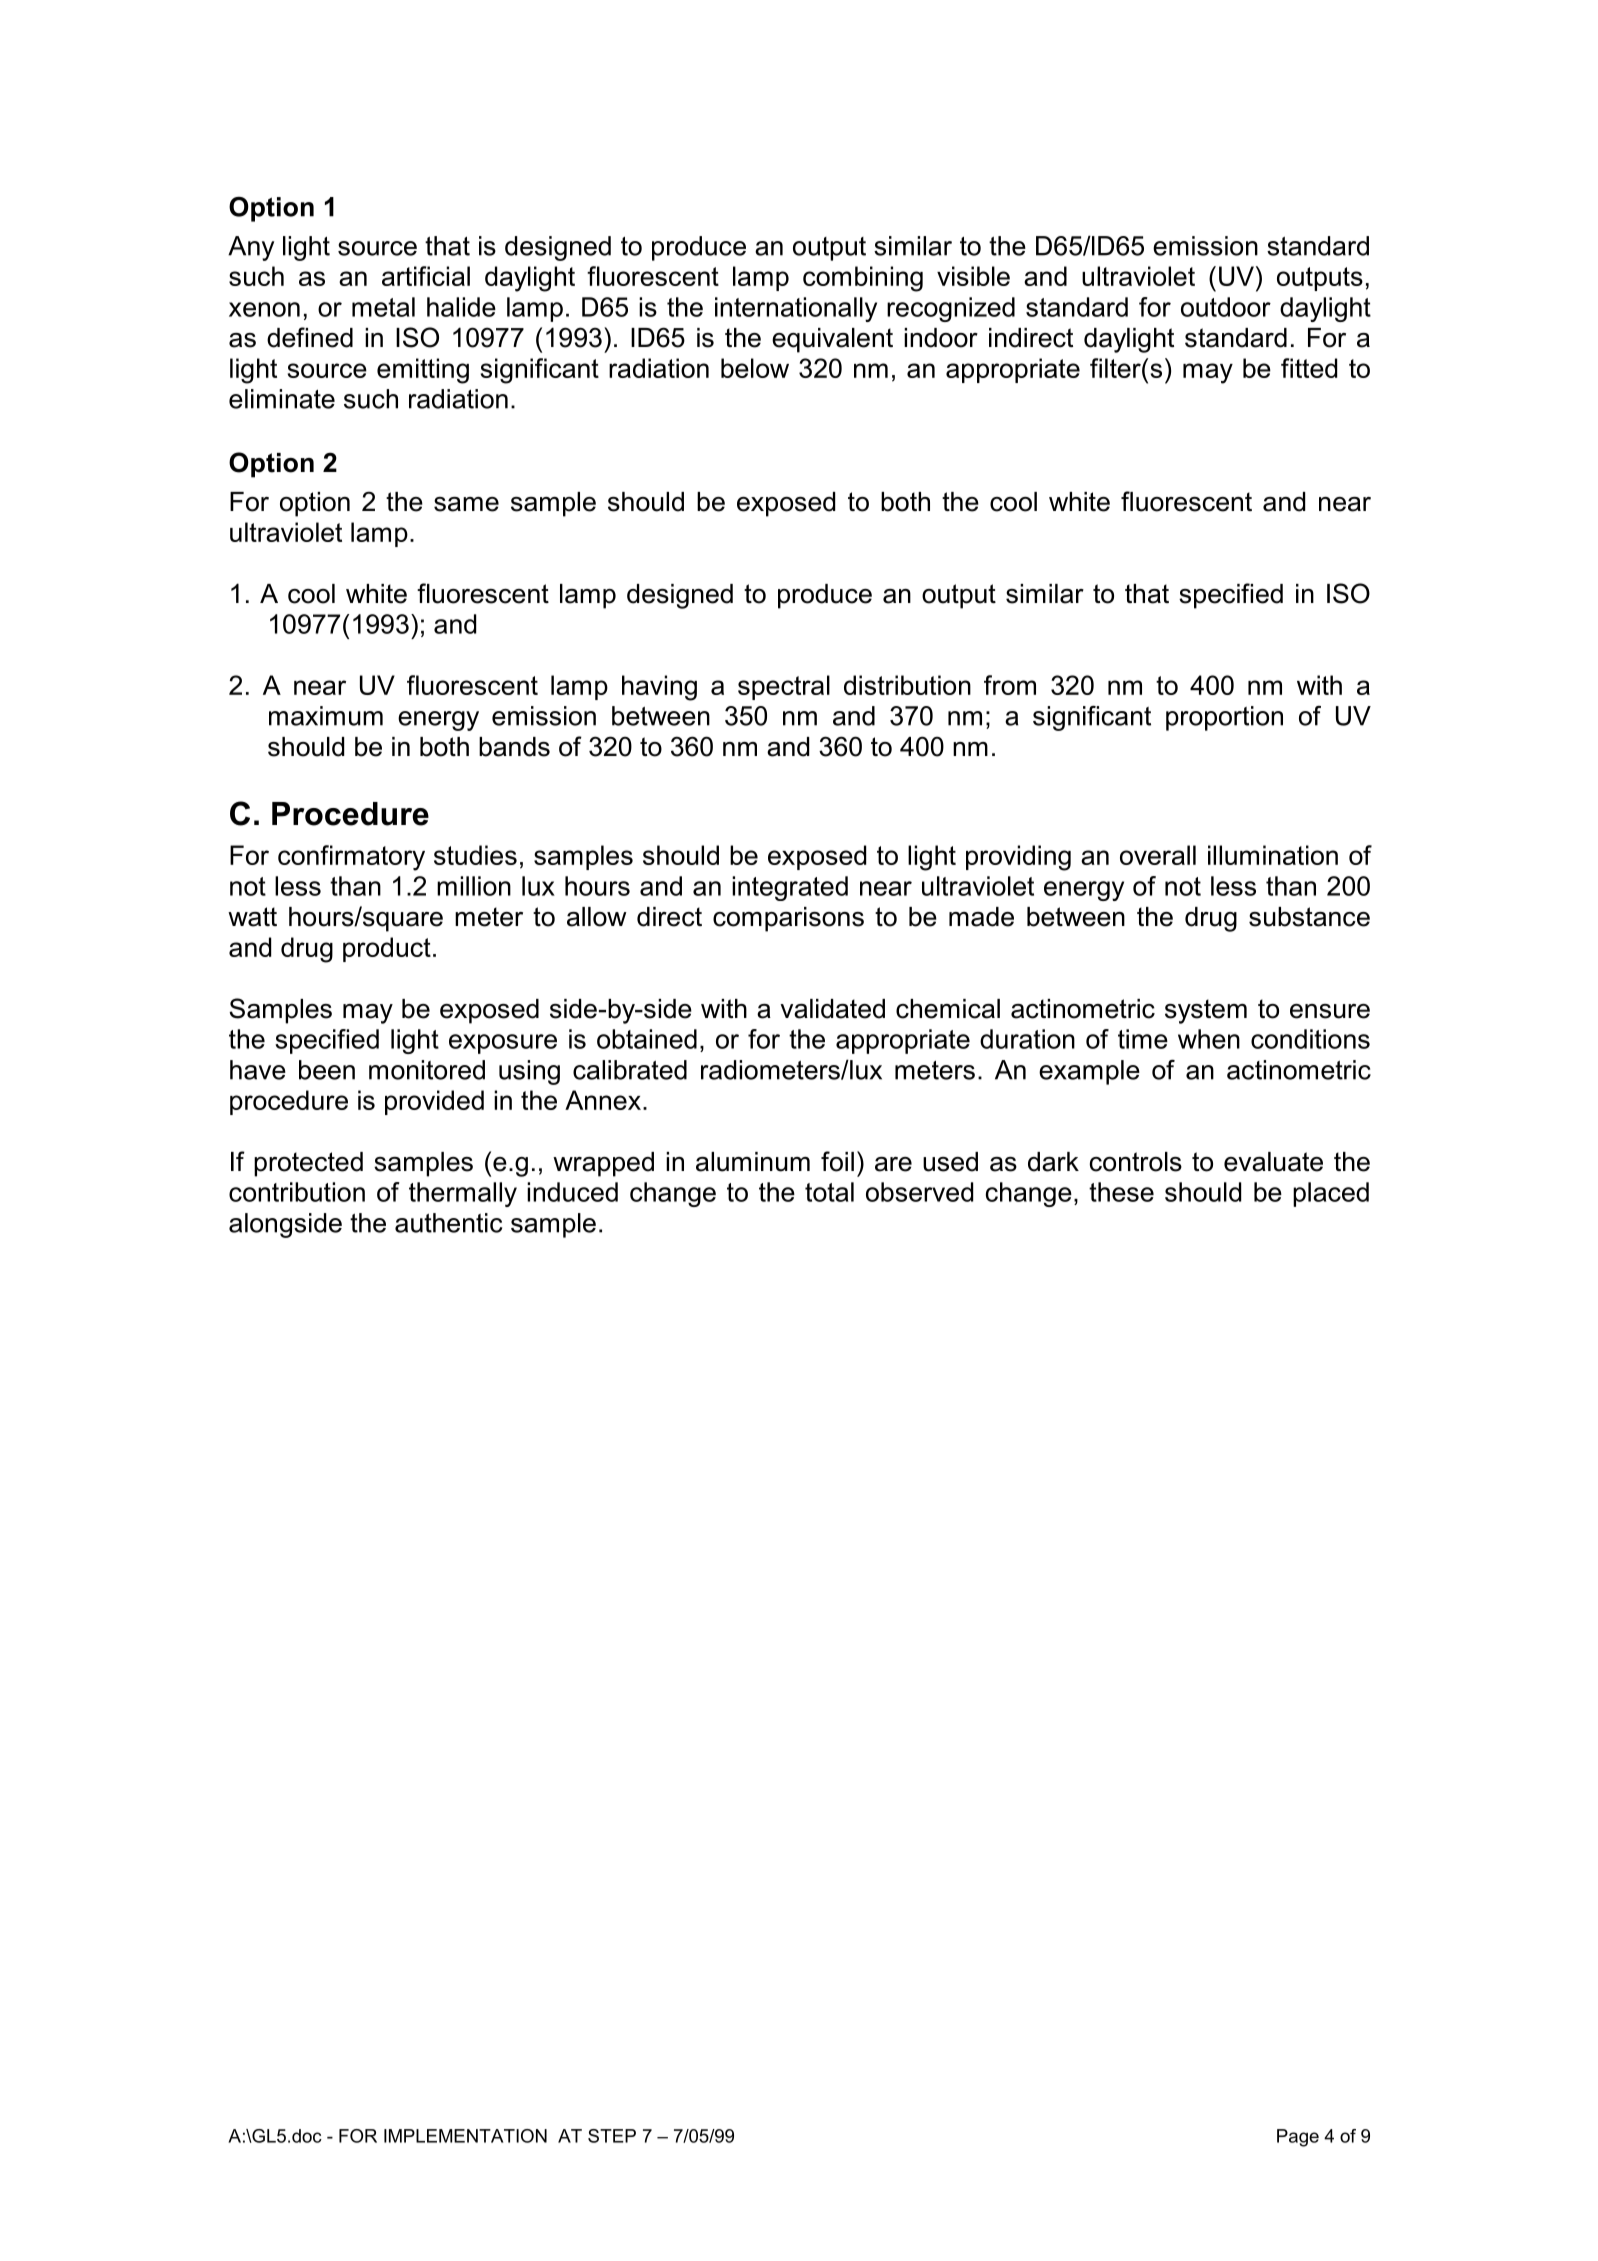 The height and width of the screenshot is (2261, 1598). I want to click on Page, so click(1298, 2138).
